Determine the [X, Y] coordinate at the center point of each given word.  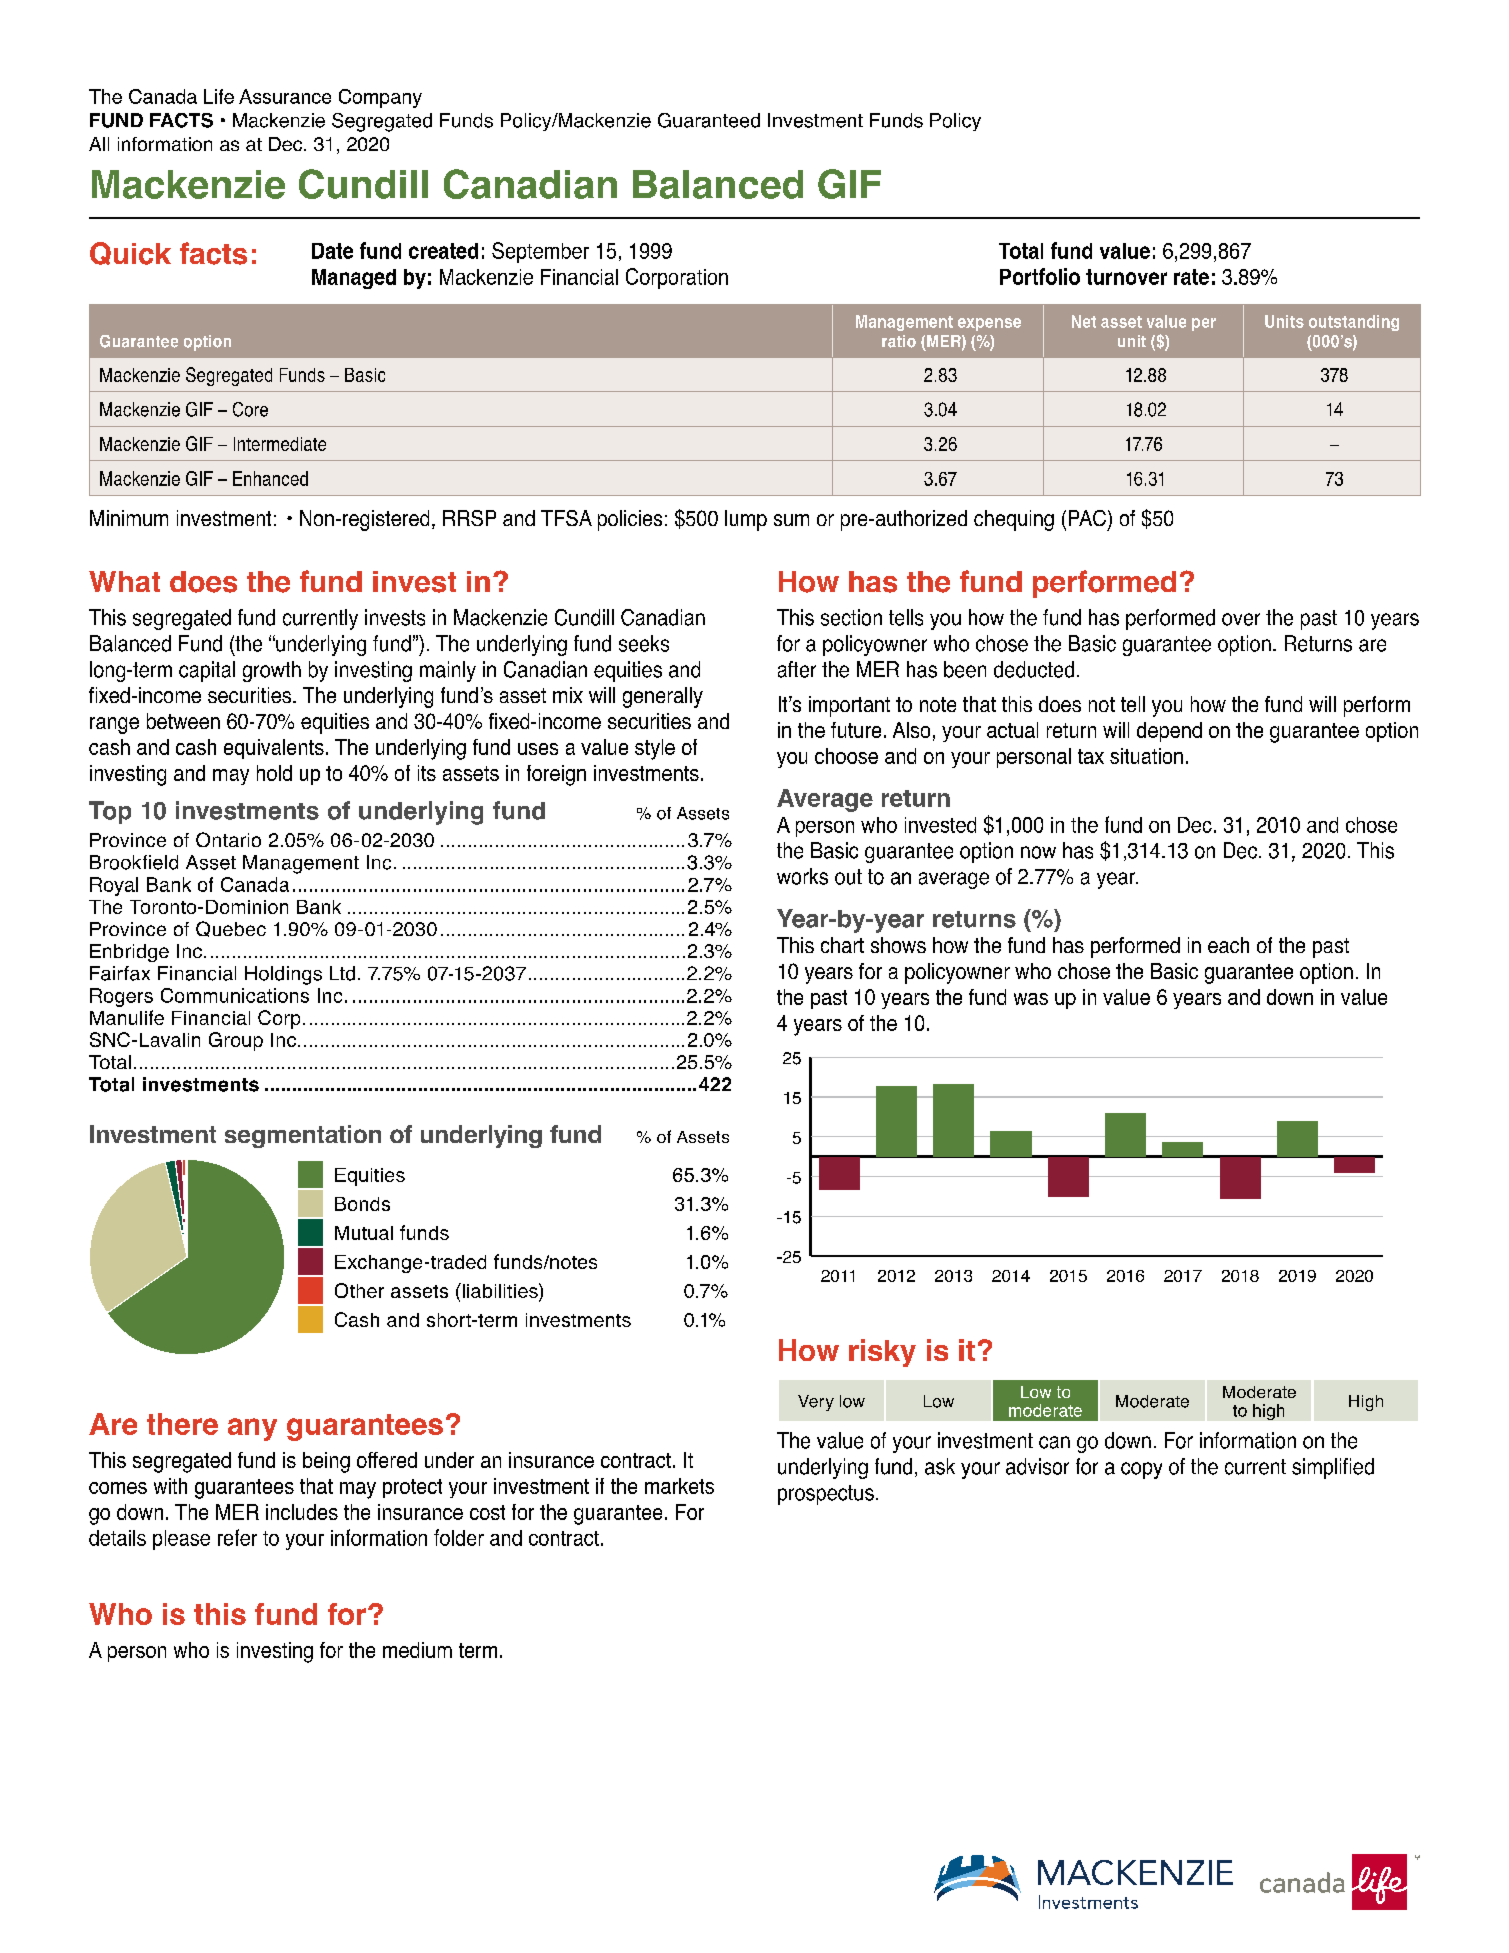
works [802, 876]
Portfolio [1040, 276]
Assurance [285, 96]
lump [746, 520]
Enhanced [270, 478]
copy [1141, 1470]
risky [882, 1353]
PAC [1087, 518]
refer [237, 1537]
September [540, 252]
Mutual [364, 1233]
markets [679, 1486]
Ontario [228, 839]
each [1228, 945]
